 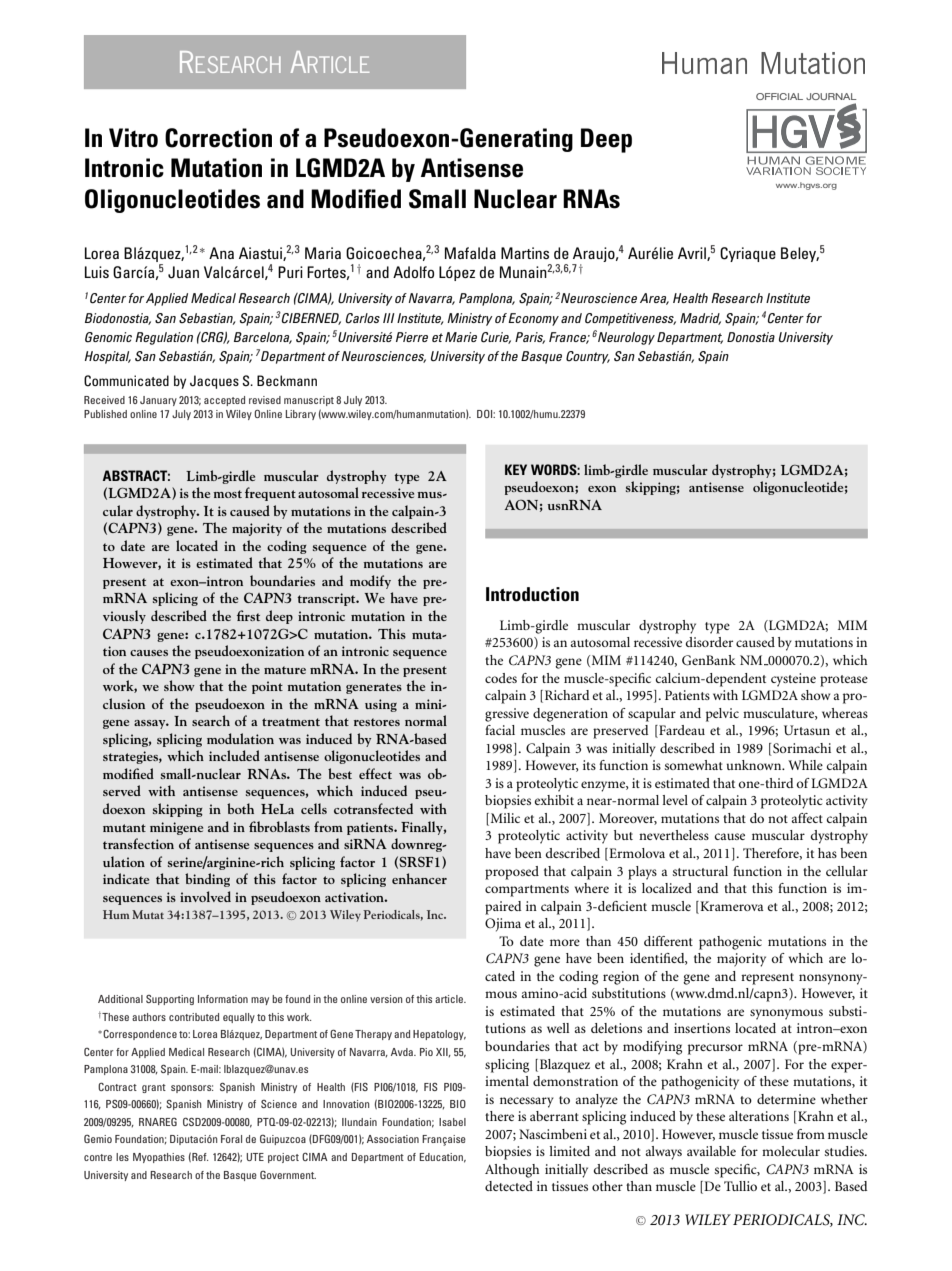 I want to click on Although, so click(x=512, y=1171).
